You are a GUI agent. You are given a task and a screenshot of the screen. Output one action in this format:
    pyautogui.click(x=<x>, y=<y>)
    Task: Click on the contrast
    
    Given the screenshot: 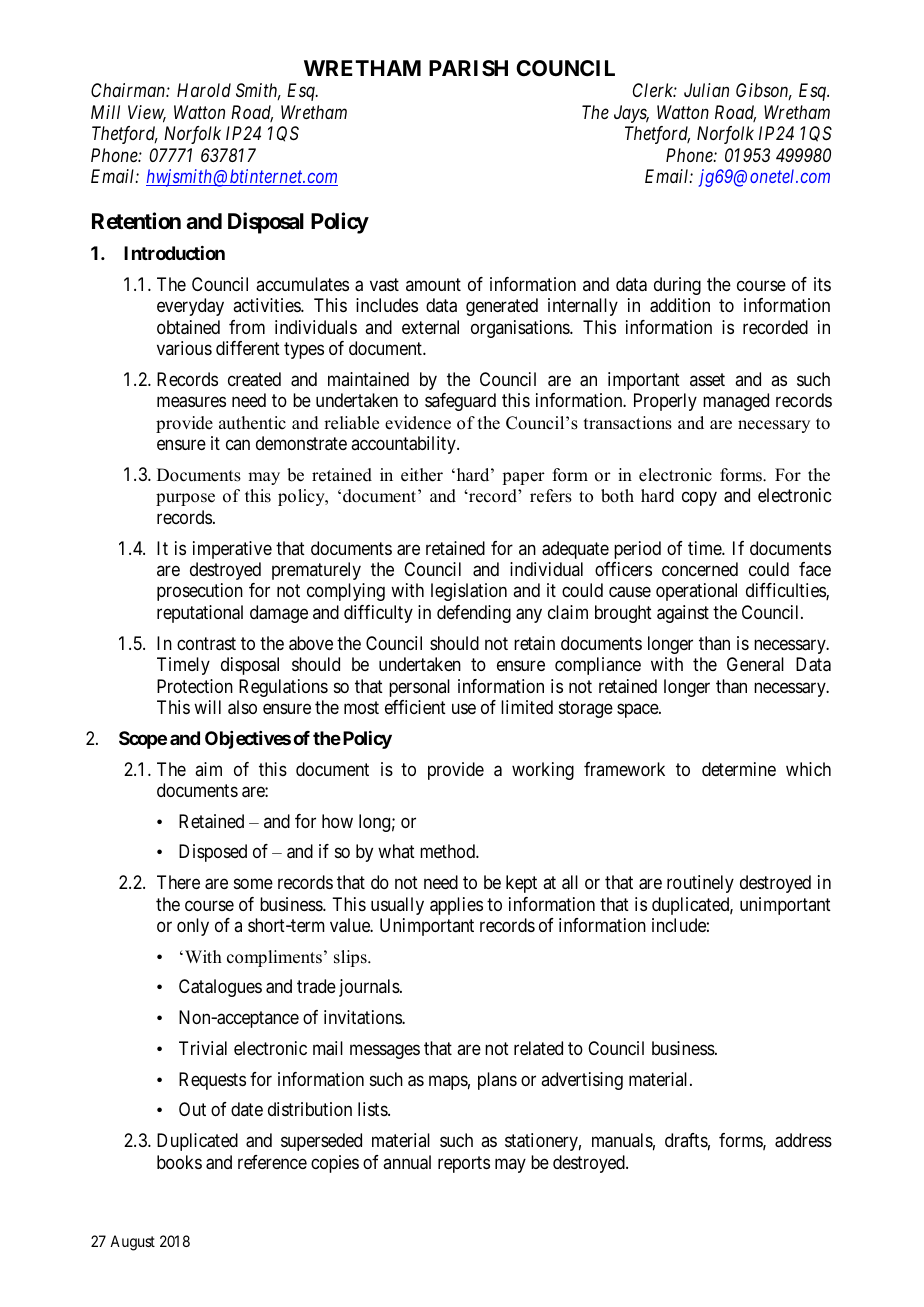 What is the action you would take?
    pyautogui.click(x=206, y=644)
